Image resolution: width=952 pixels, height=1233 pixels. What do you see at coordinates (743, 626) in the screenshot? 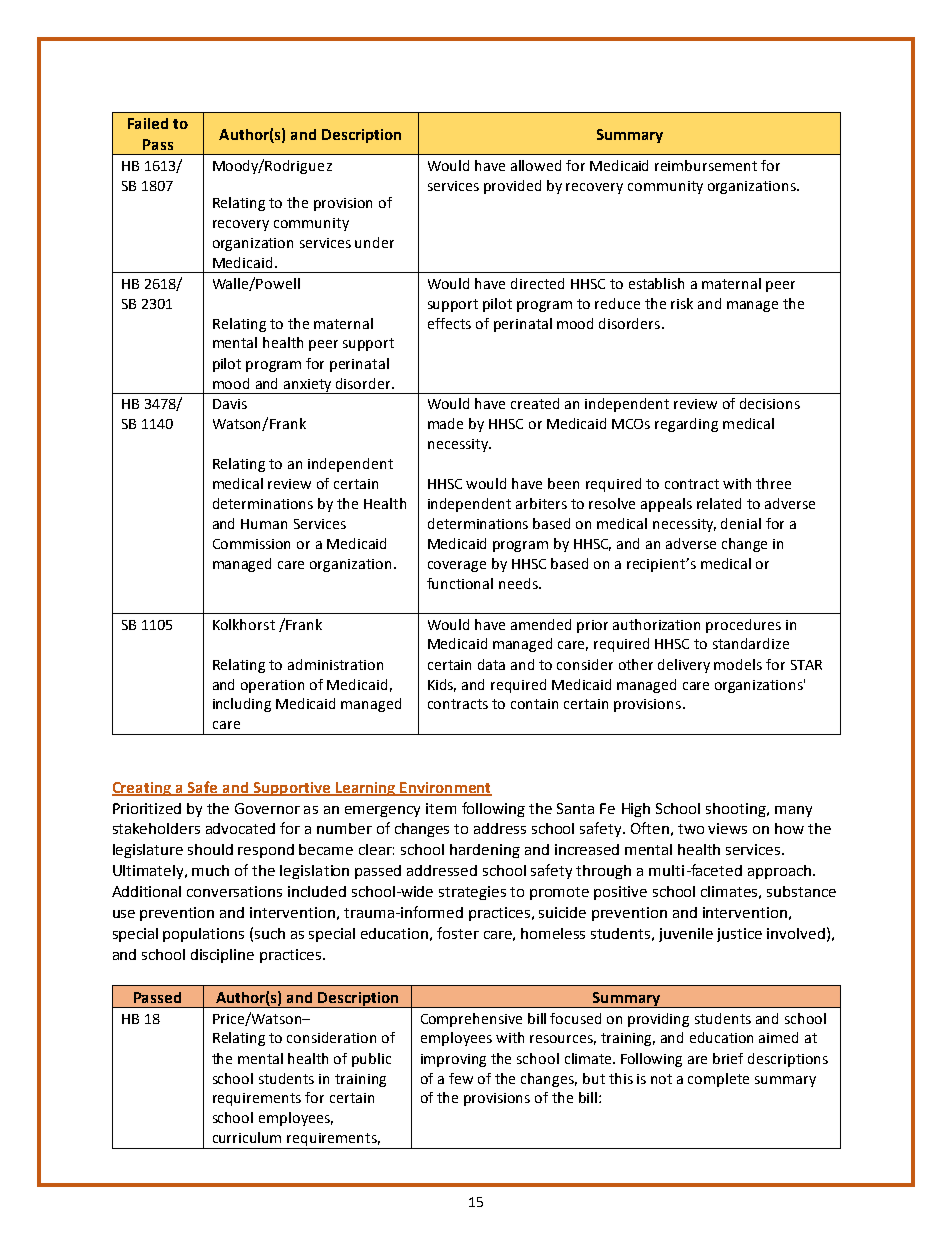
I see `procedures` at bounding box center [743, 626].
